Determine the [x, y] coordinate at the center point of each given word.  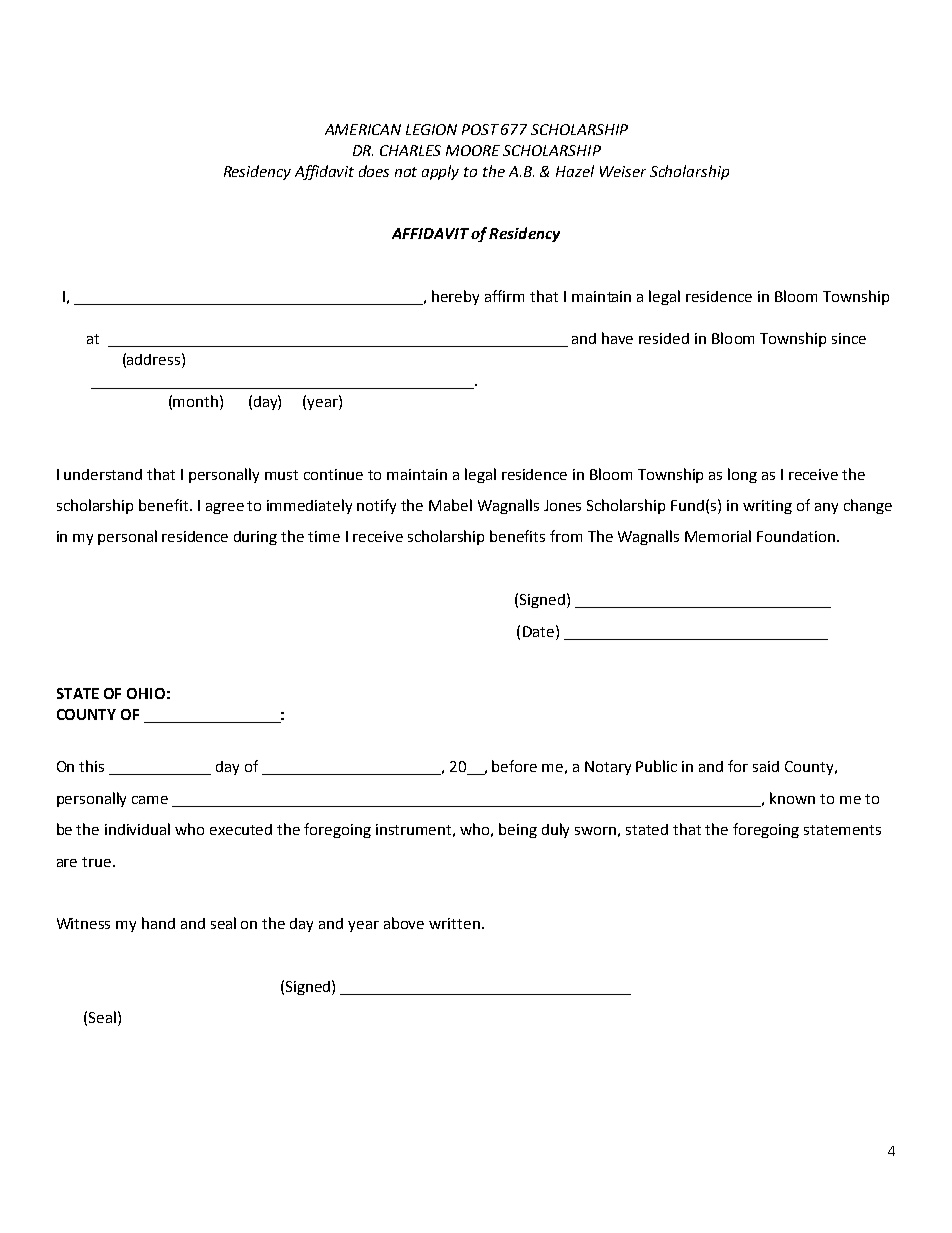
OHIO [146, 693]
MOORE [473, 150]
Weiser [623, 171]
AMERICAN [363, 129]
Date [538, 631]
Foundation [796, 536]
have [617, 338]
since [849, 338]
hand [158, 923]
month [197, 401]
